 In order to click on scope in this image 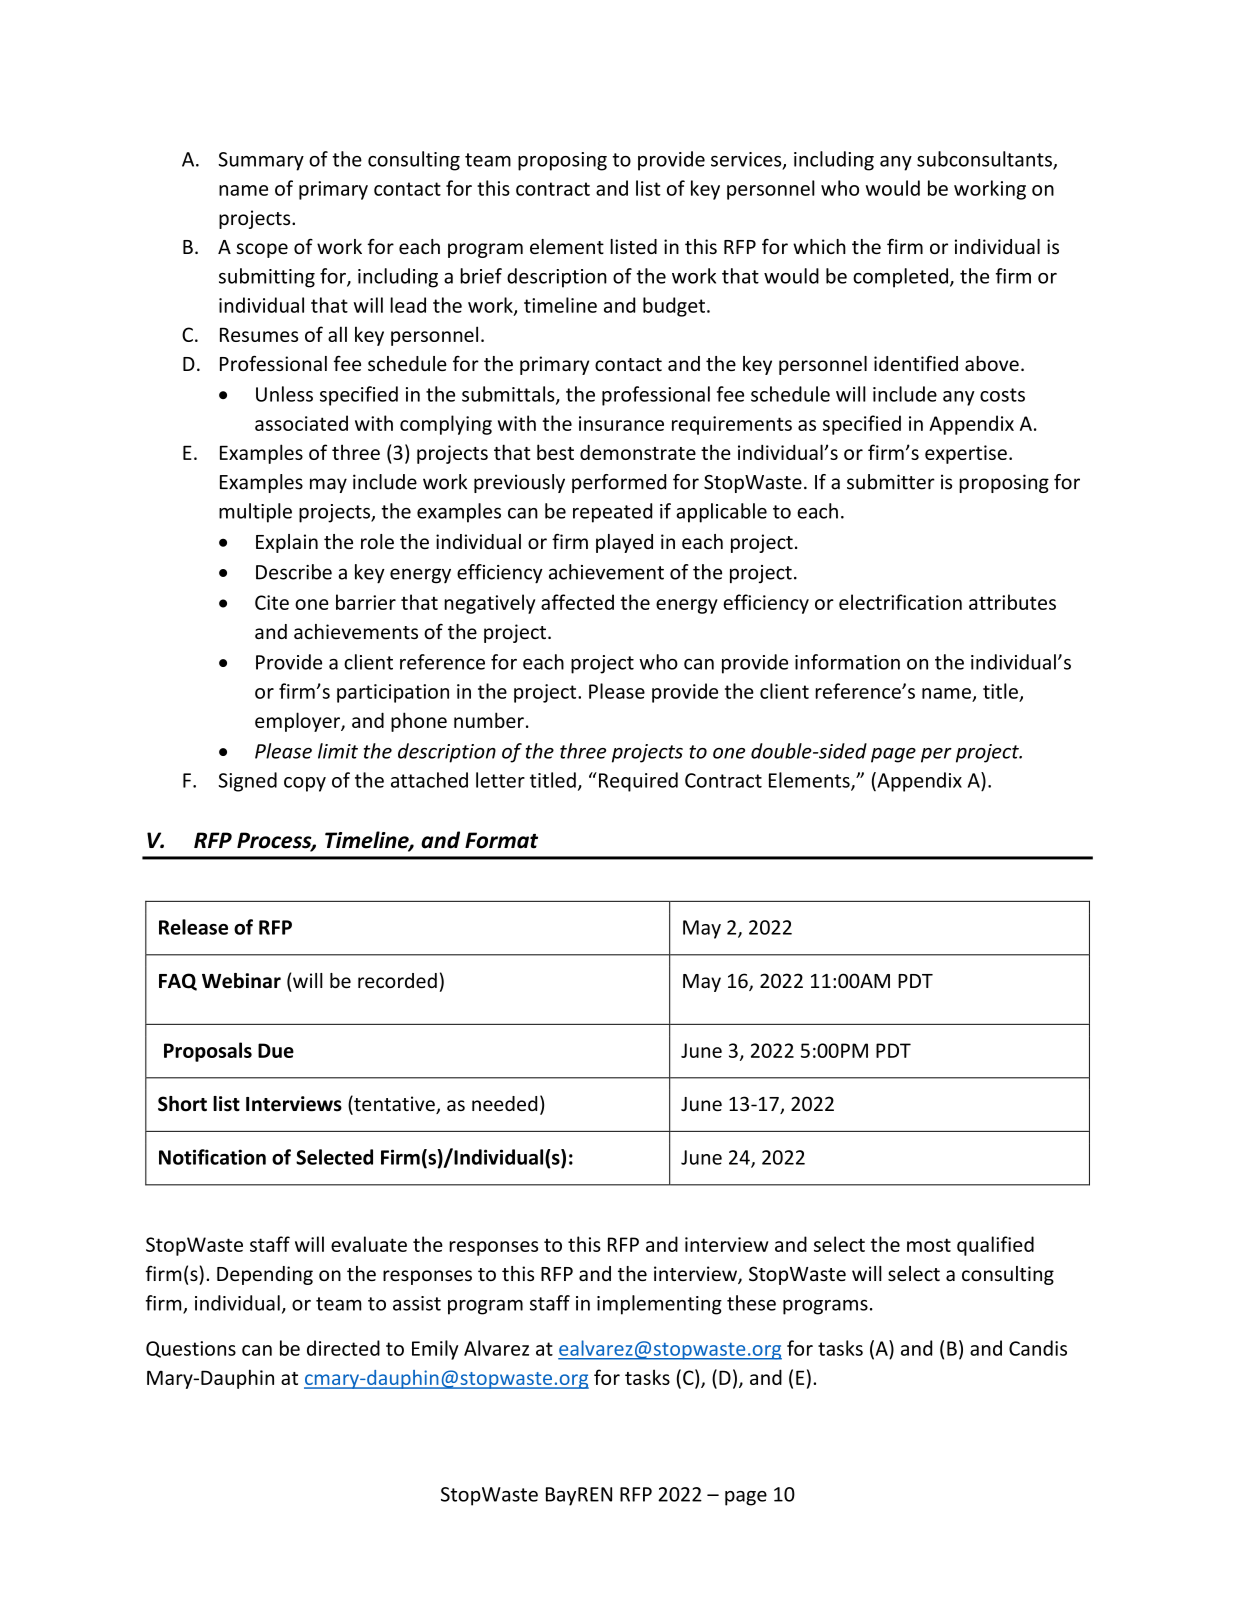, I will do `click(262, 250)`.
